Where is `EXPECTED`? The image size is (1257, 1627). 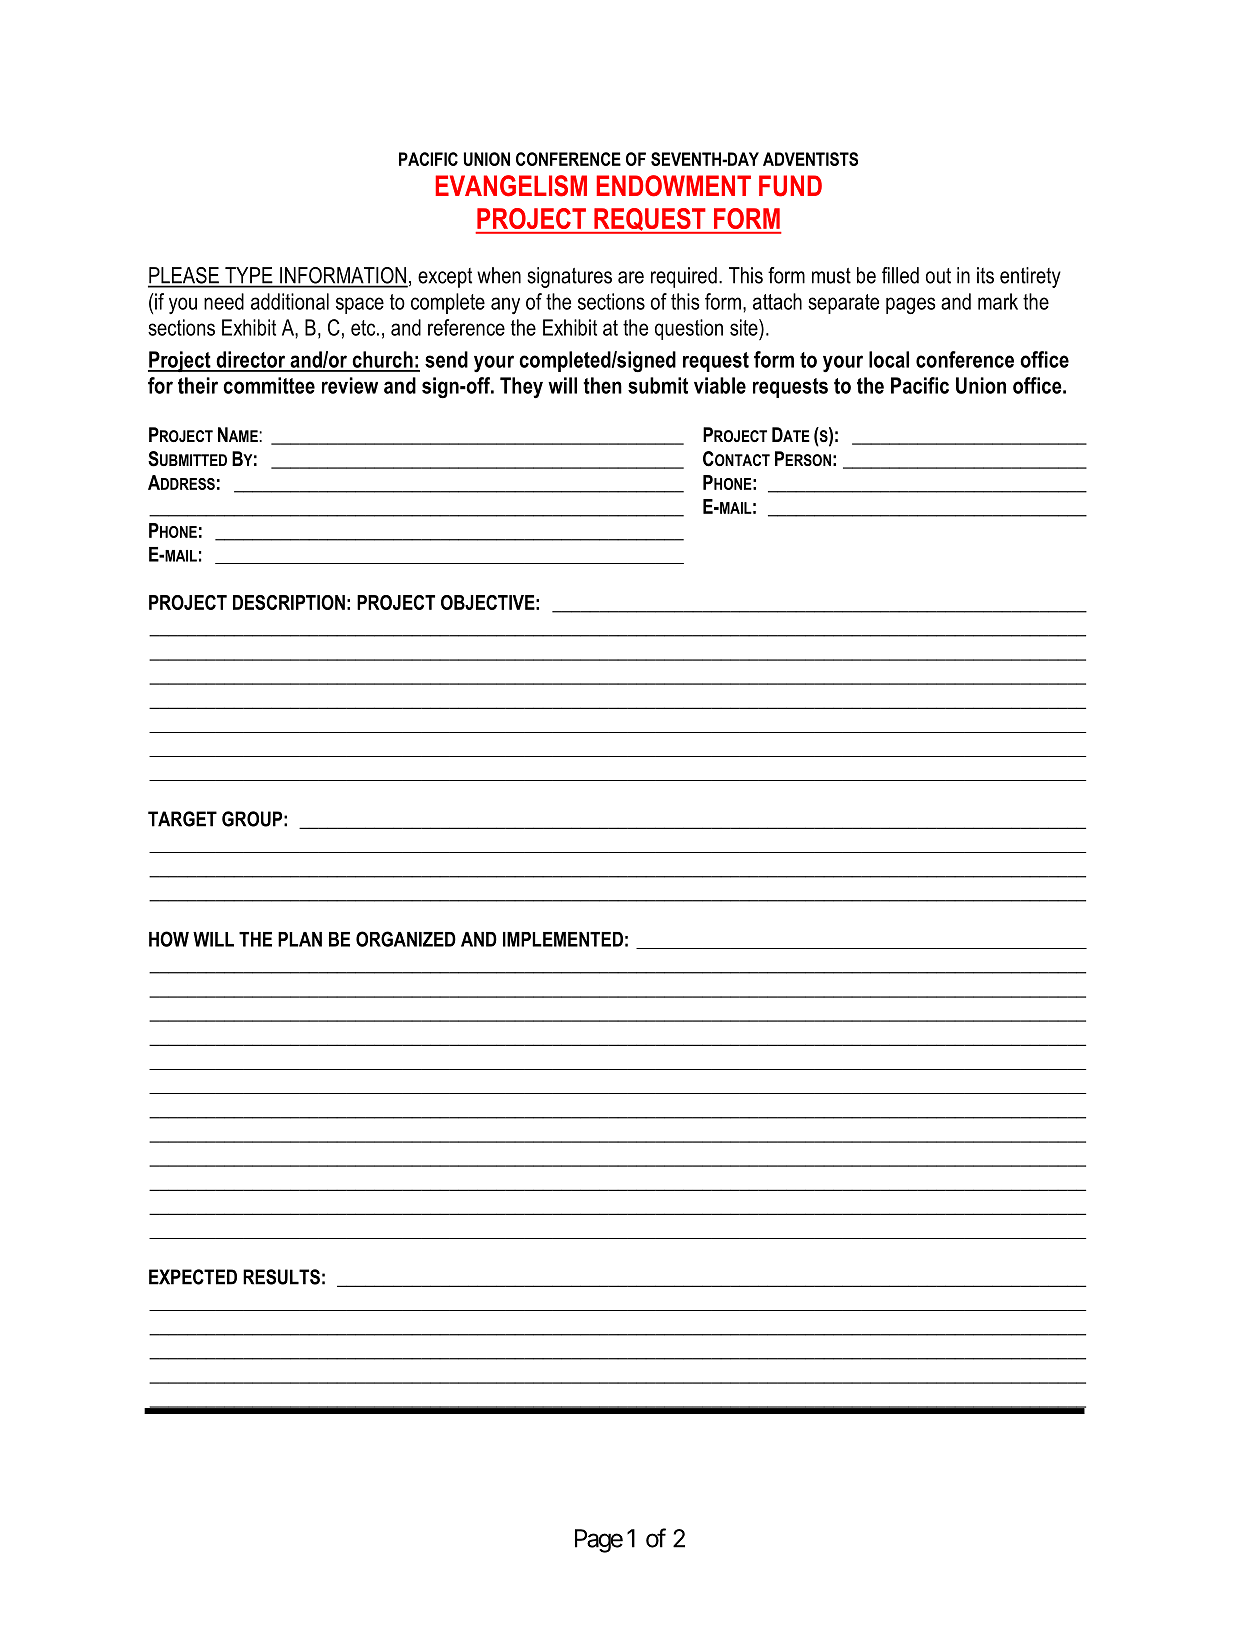
EXPECTED is located at coordinates (193, 1277).
